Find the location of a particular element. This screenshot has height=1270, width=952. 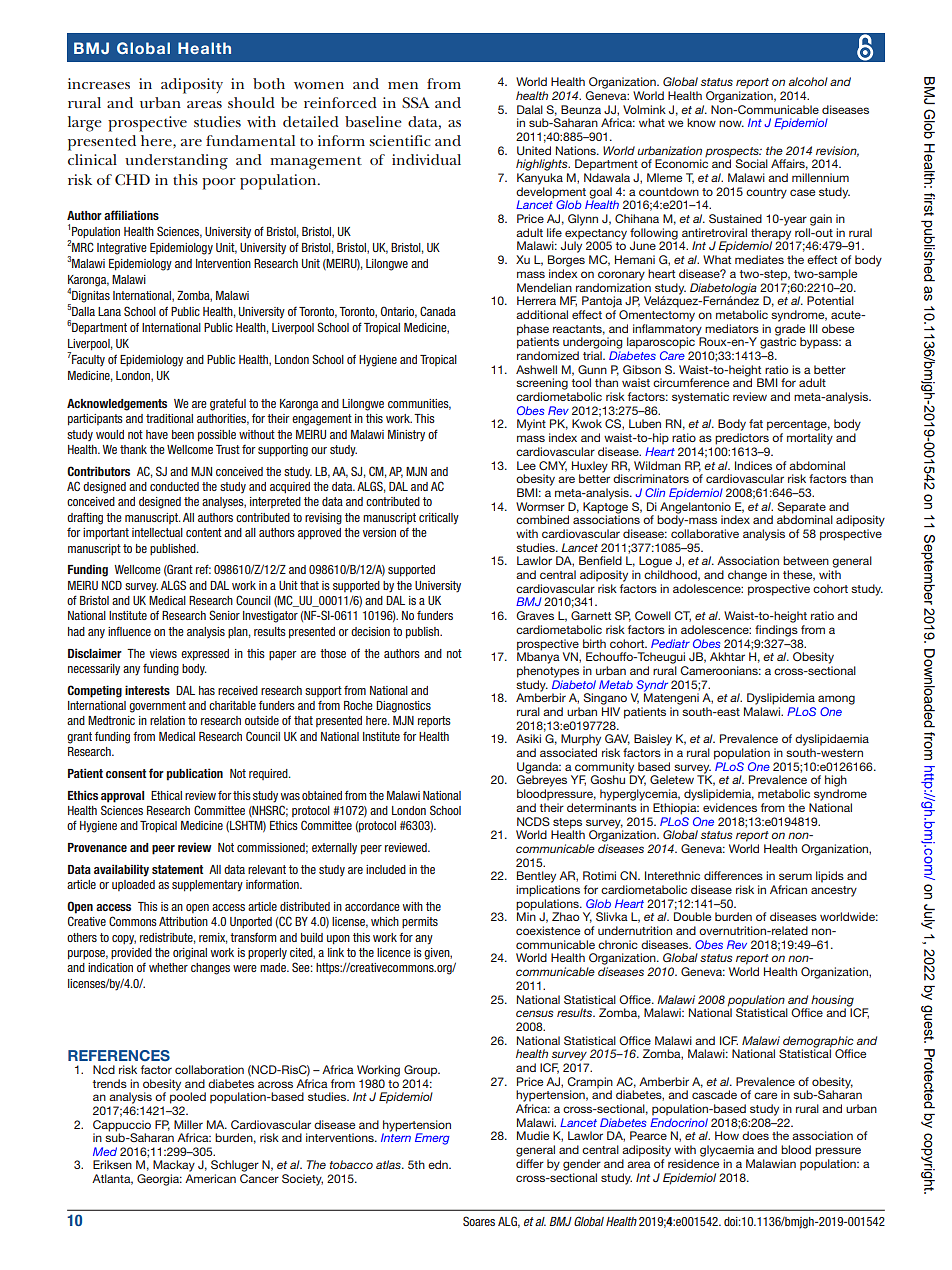

traditional is located at coordinates (169, 418).
